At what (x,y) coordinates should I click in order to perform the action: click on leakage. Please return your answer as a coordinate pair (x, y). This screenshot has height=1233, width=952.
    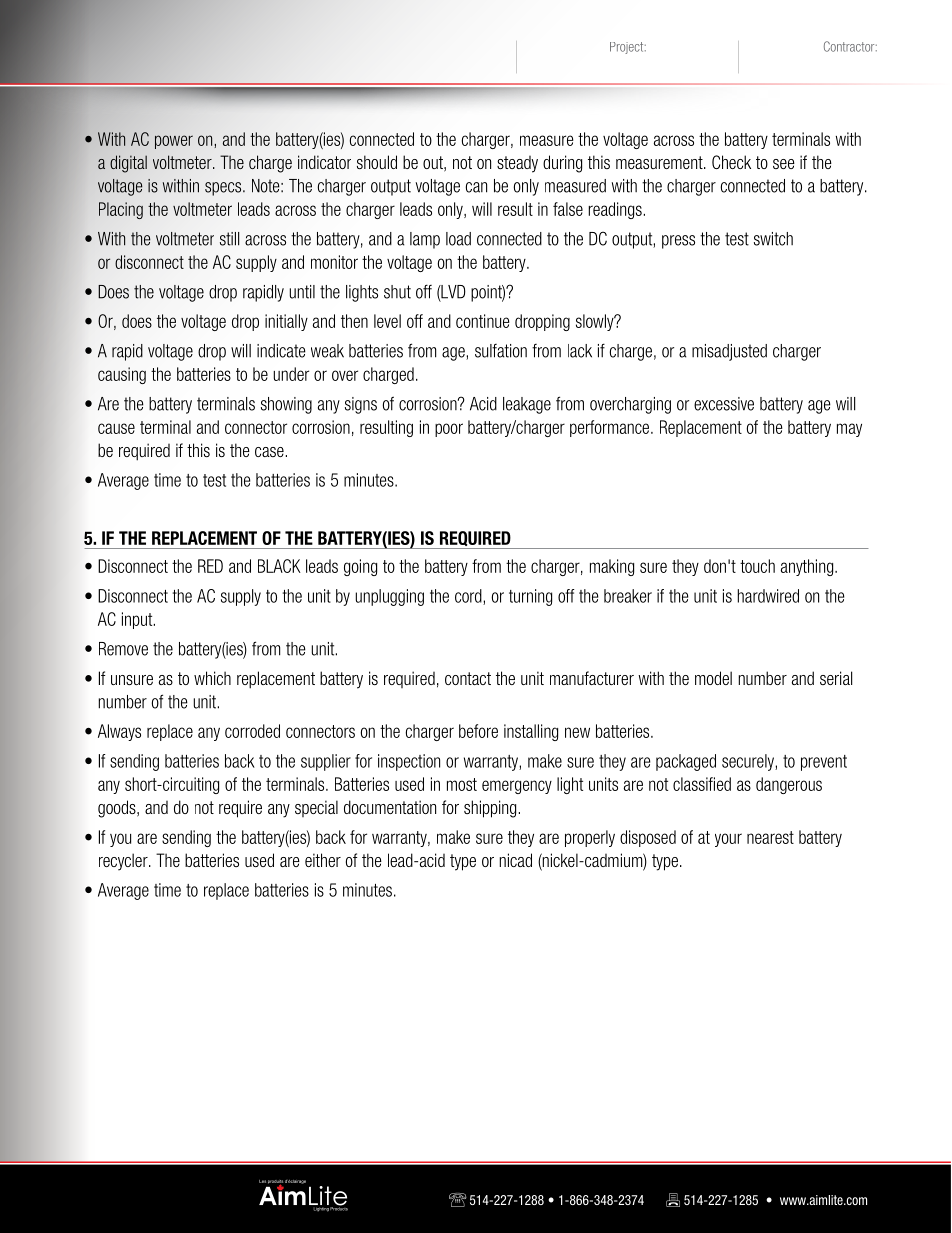
    Looking at the image, I should click on (527, 405).
